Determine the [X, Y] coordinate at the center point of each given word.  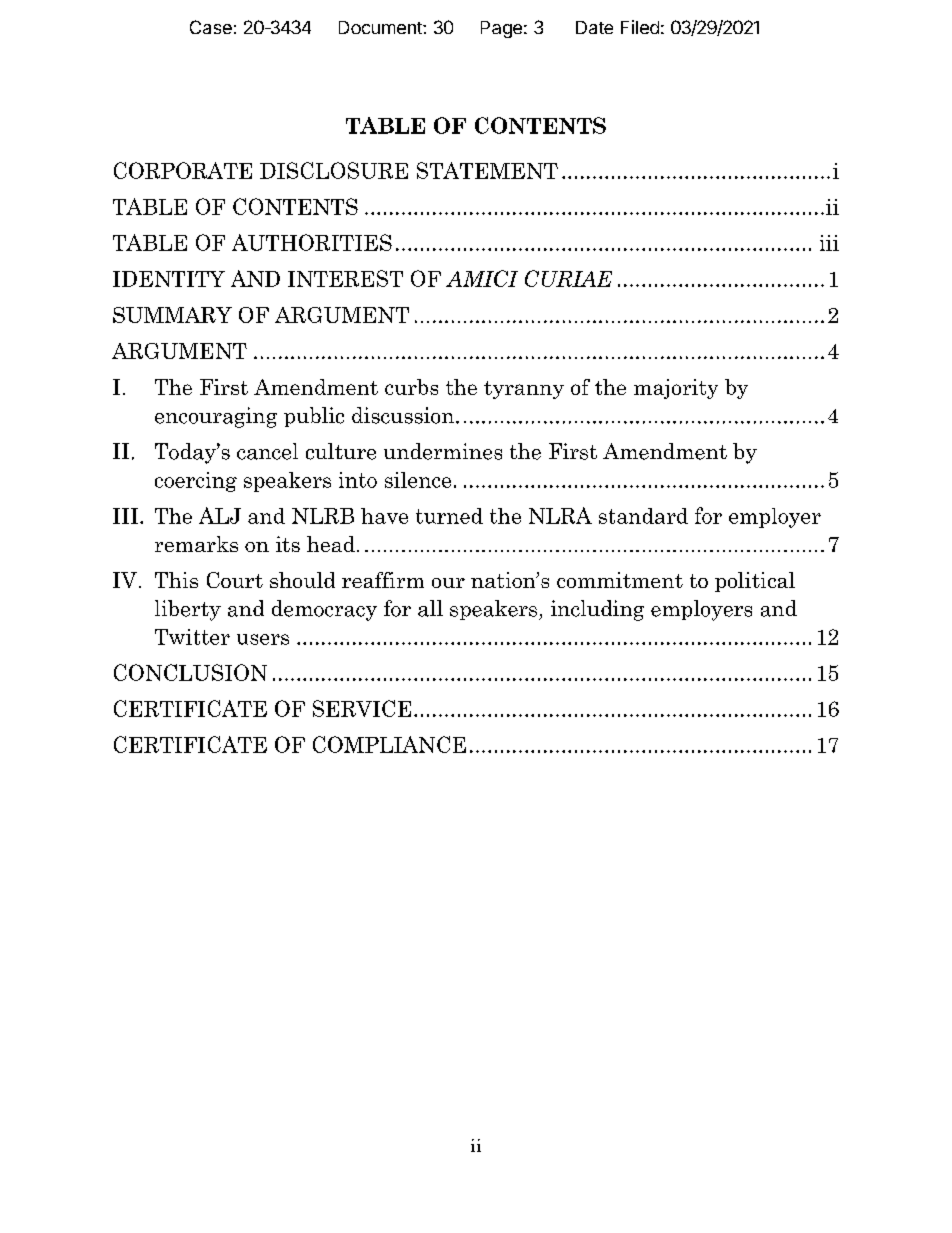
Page [501, 29]
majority [676, 389]
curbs [411, 387]
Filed [640, 27]
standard [643, 516]
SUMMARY [172, 315]
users [263, 639]
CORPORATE [183, 170]
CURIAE [568, 278]
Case [211, 27]
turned [449, 516]
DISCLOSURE [334, 170]
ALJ [220, 515]
